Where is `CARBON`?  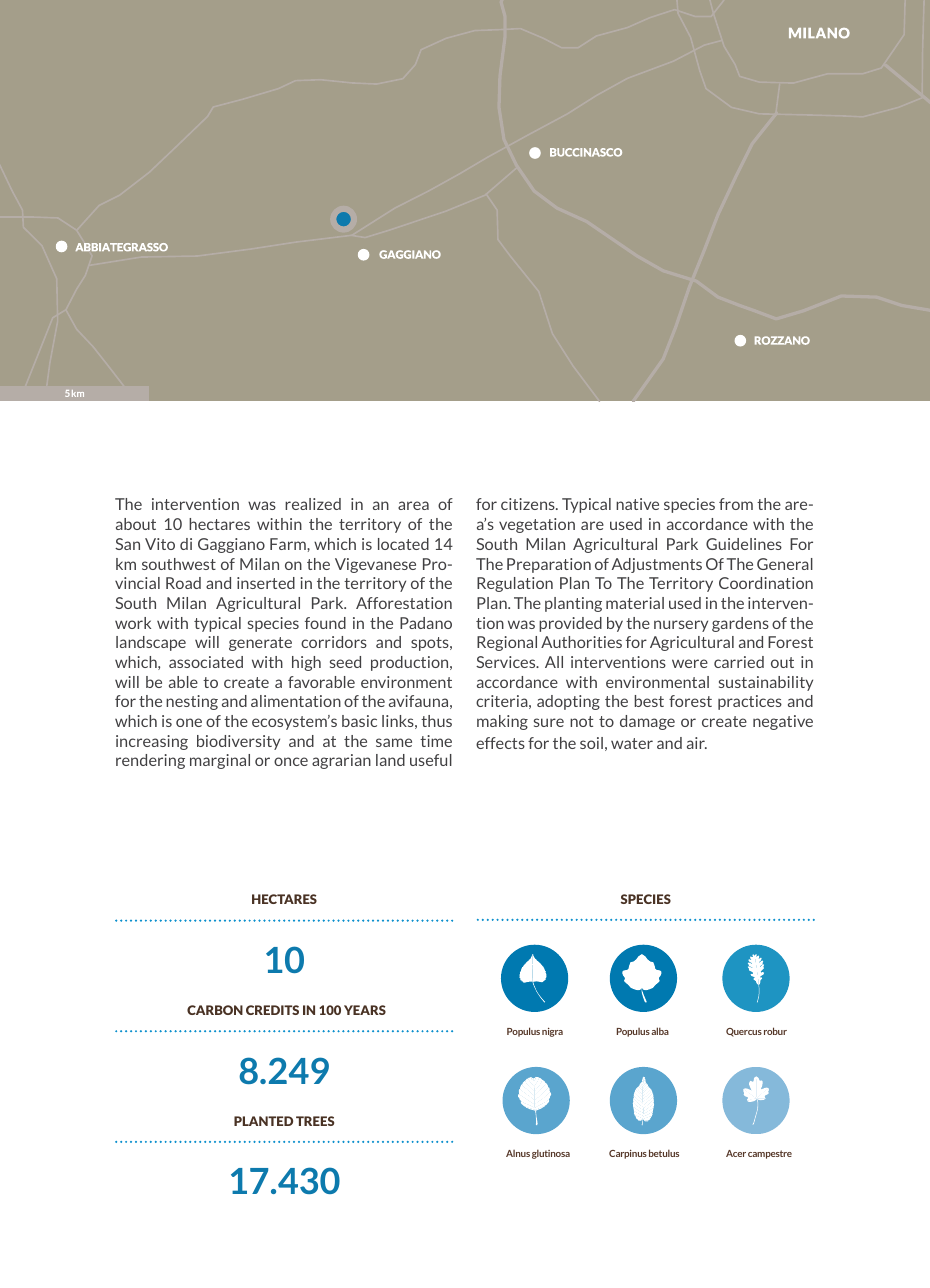 CARBON is located at coordinates (215, 1010).
